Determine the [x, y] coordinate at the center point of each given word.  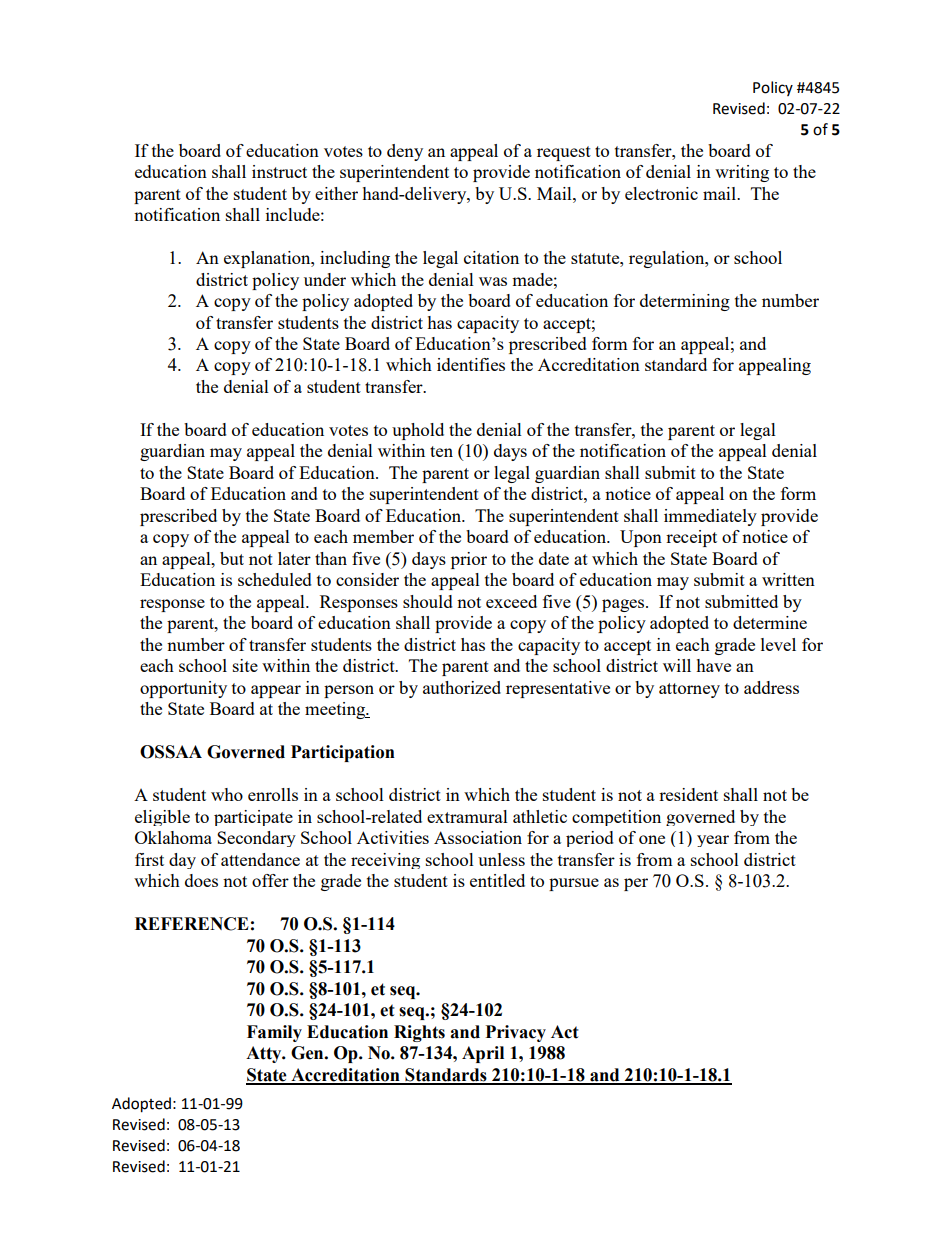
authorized [462, 687]
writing [742, 173]
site [245, 665]
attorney [689, 690]
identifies [471, 364]
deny [405, 152]
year [713, 841]
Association [478, 837]
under [325, 279]
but [232, 558]
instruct [279, 171]
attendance [260, 859]
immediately [710, 517]
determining [685, 302]
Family [274, 1033]
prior [469, 560]
